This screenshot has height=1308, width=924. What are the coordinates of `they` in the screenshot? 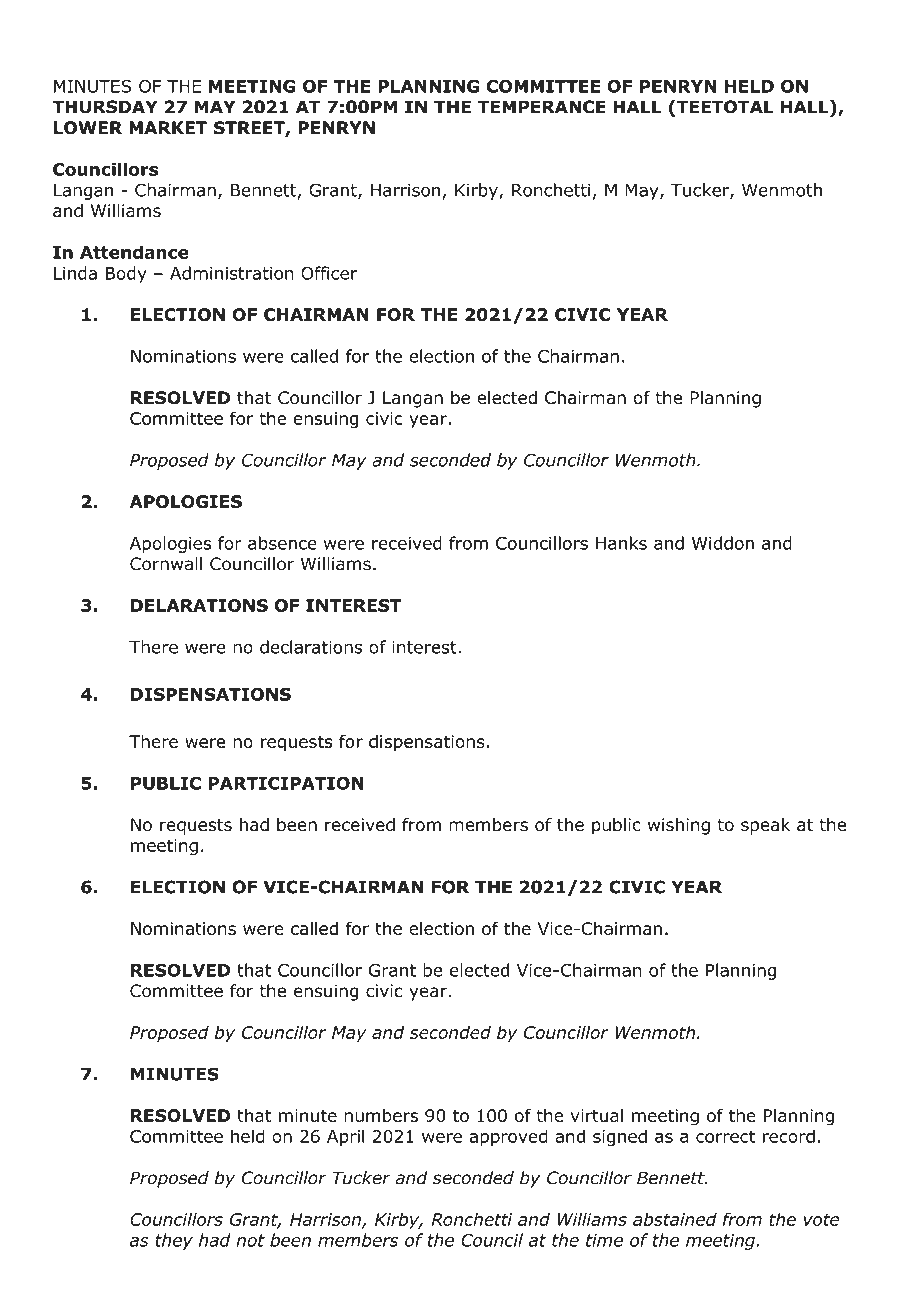 It's located at (174, 1241).
